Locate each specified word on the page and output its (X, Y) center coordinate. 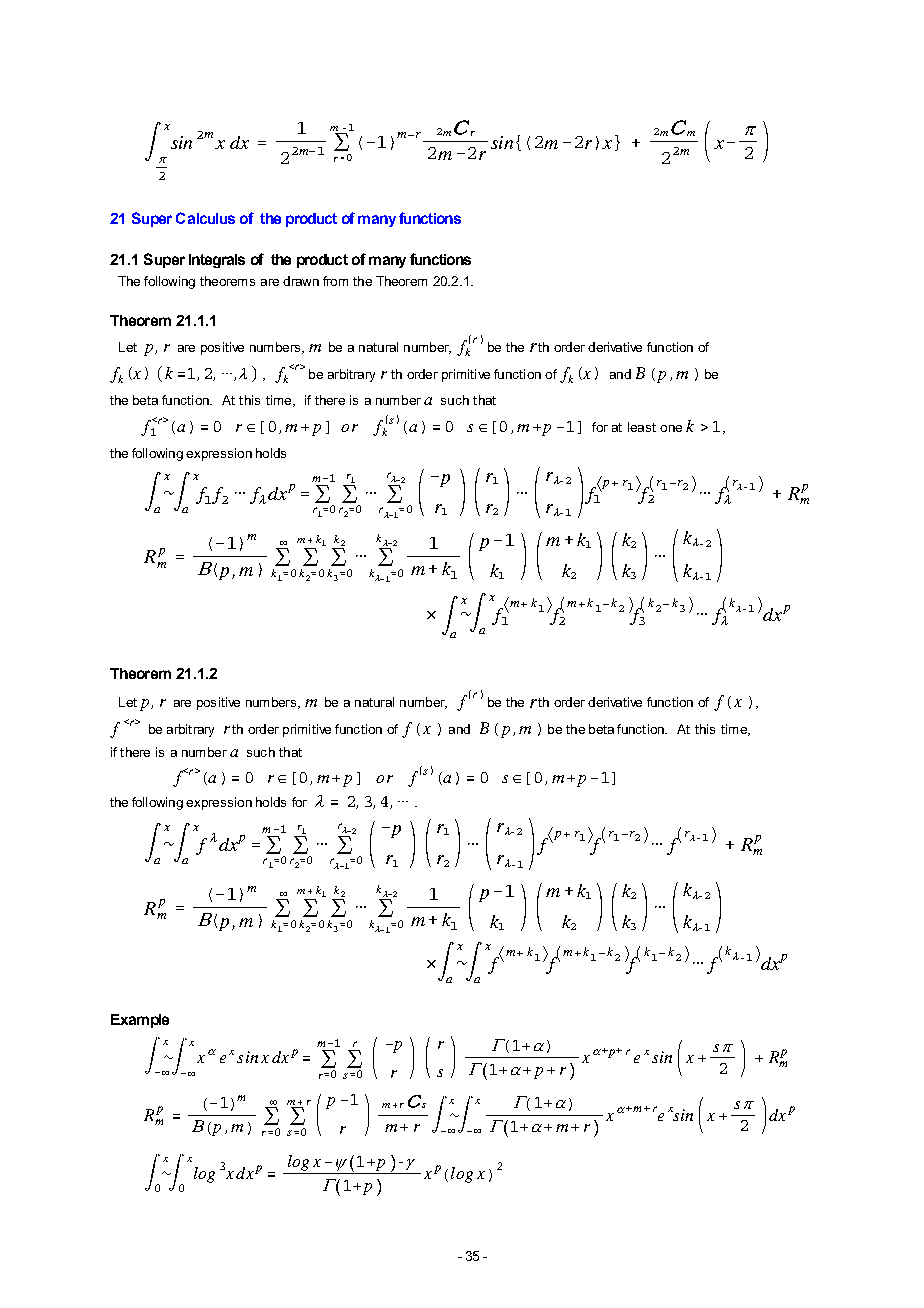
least (642, 427)
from (335, 281)
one (671, 428)
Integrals (217, 261)
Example (140, 1021)
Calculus (205, 218)
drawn (301, 281)
